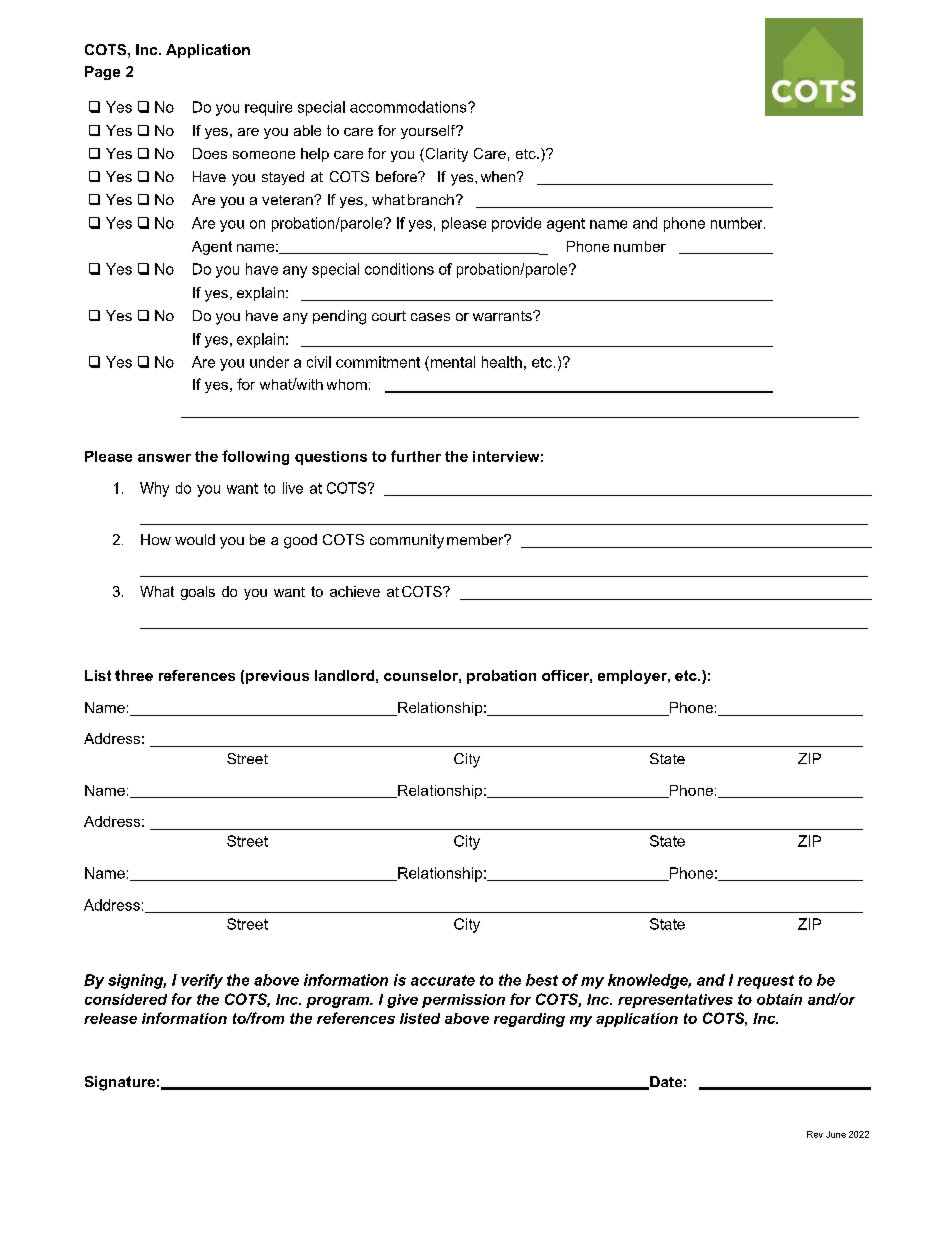 The image size is (952, 1233). Describe the element at coordinates (134, 675) in the screenshot. I see `three` at that location.
